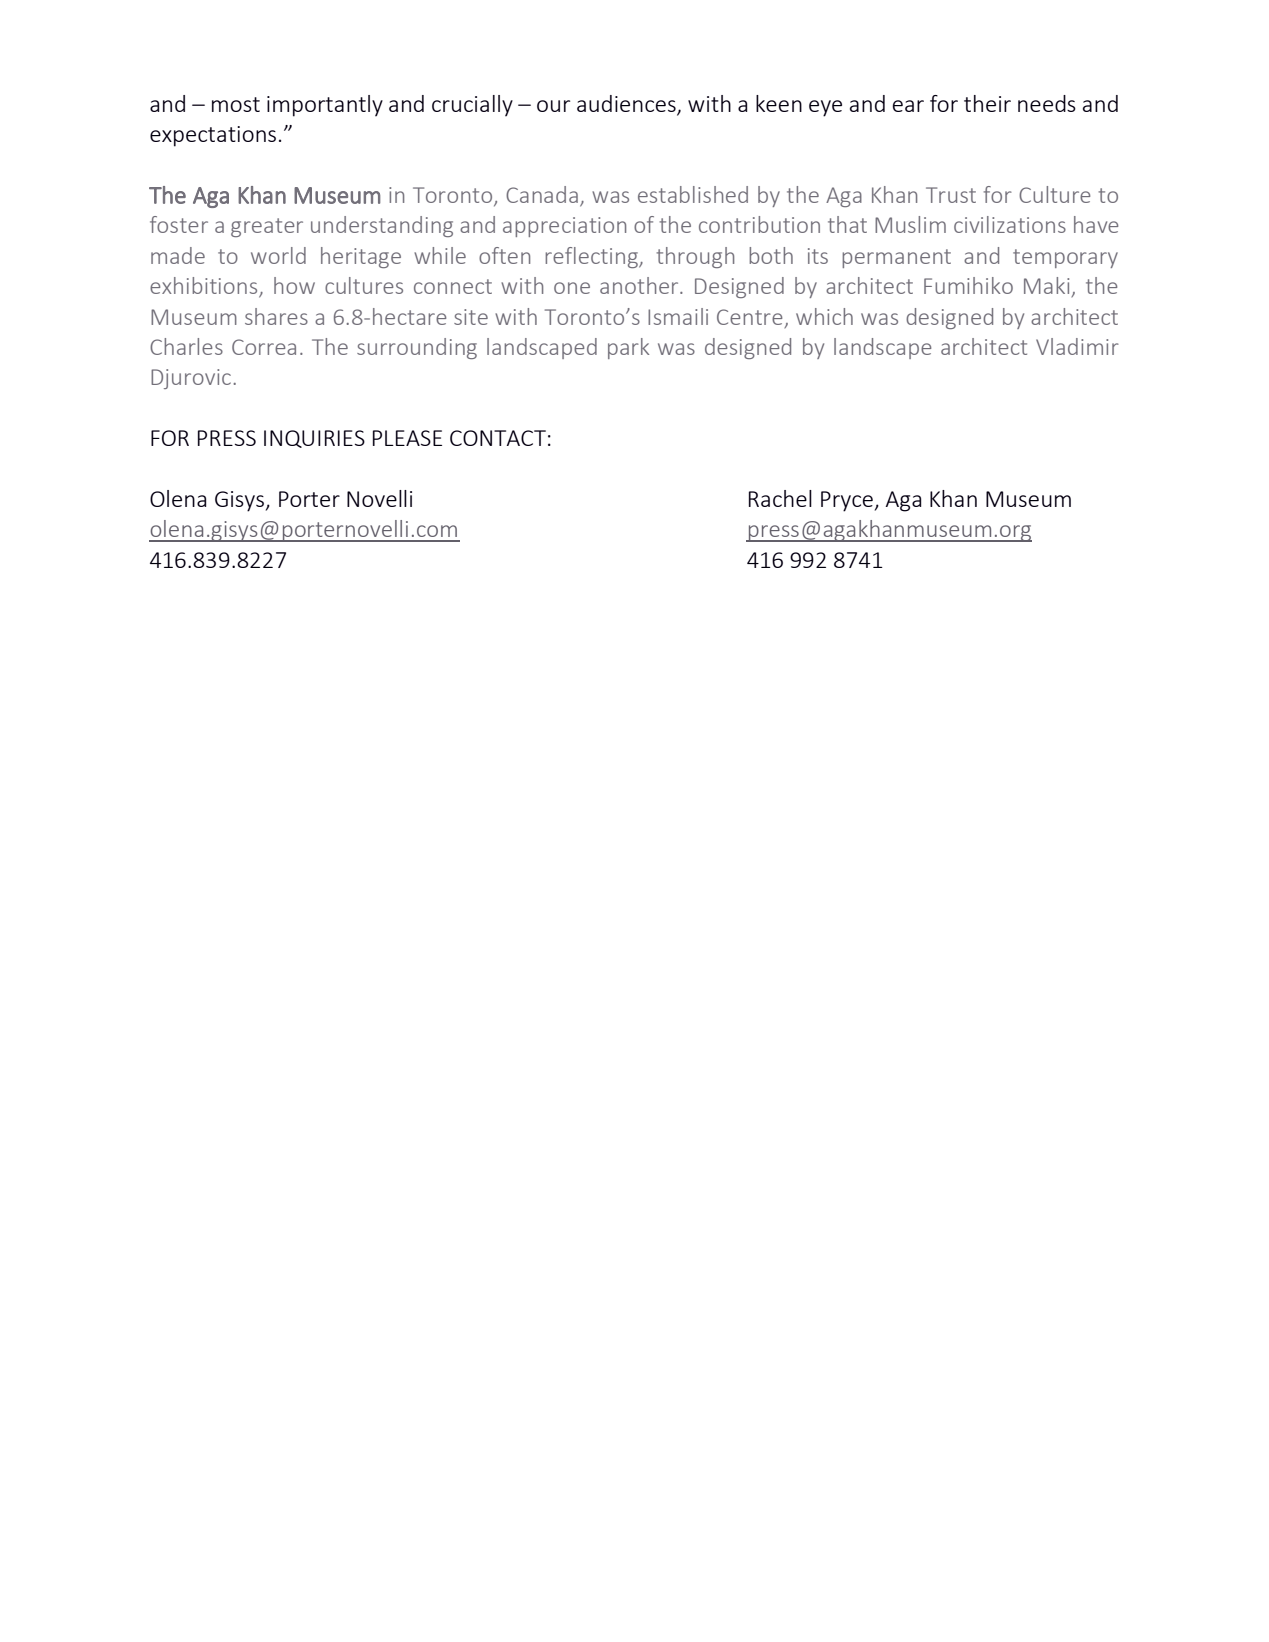  I want to click on audiences, so click(627, 105).
